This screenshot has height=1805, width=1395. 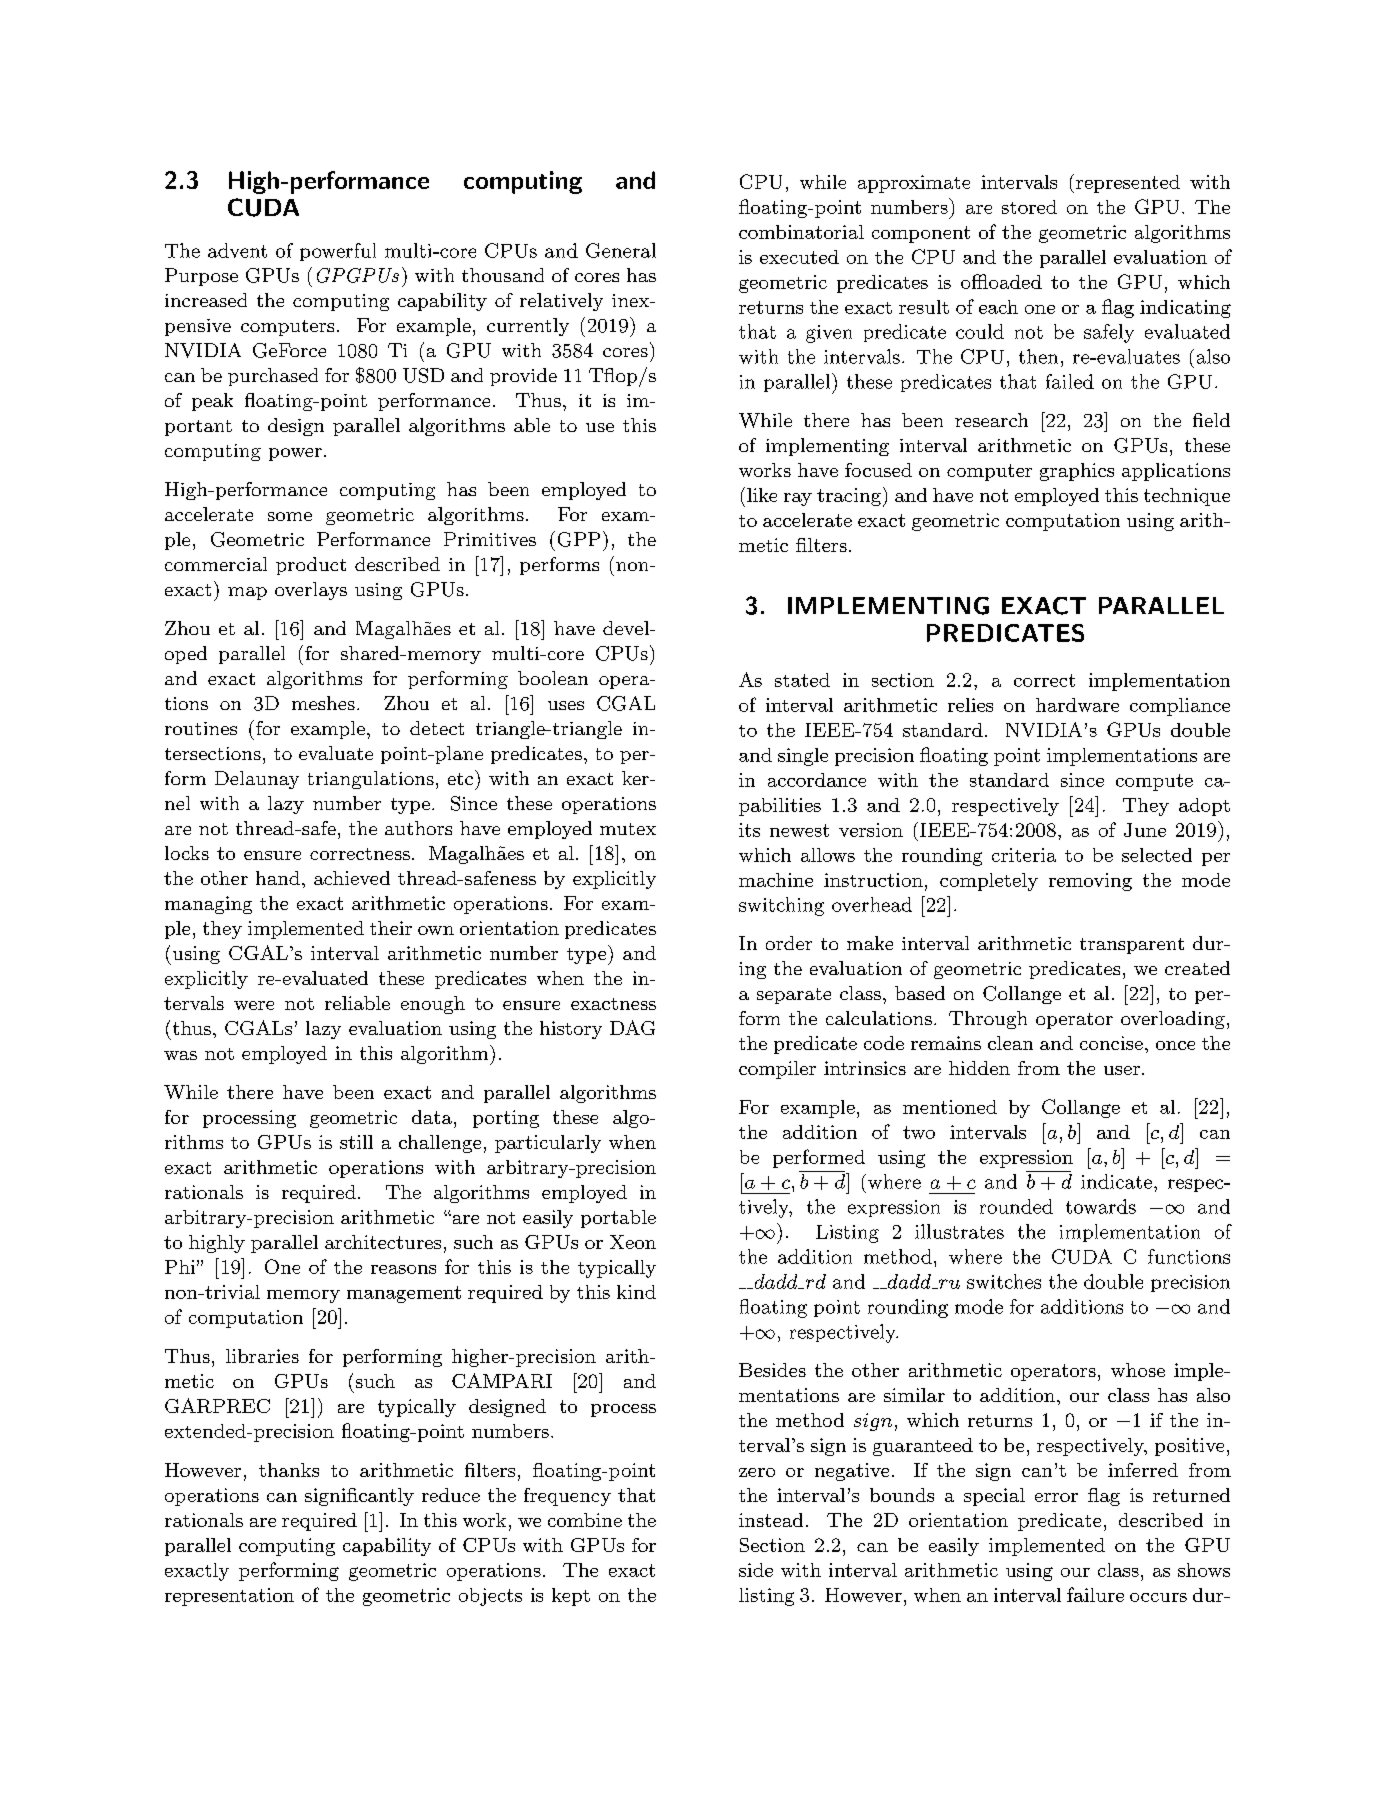 What do you see at coordinates (229, 1597) in the screenshot?
I see `representation` at bounding box center [229, 1597].
